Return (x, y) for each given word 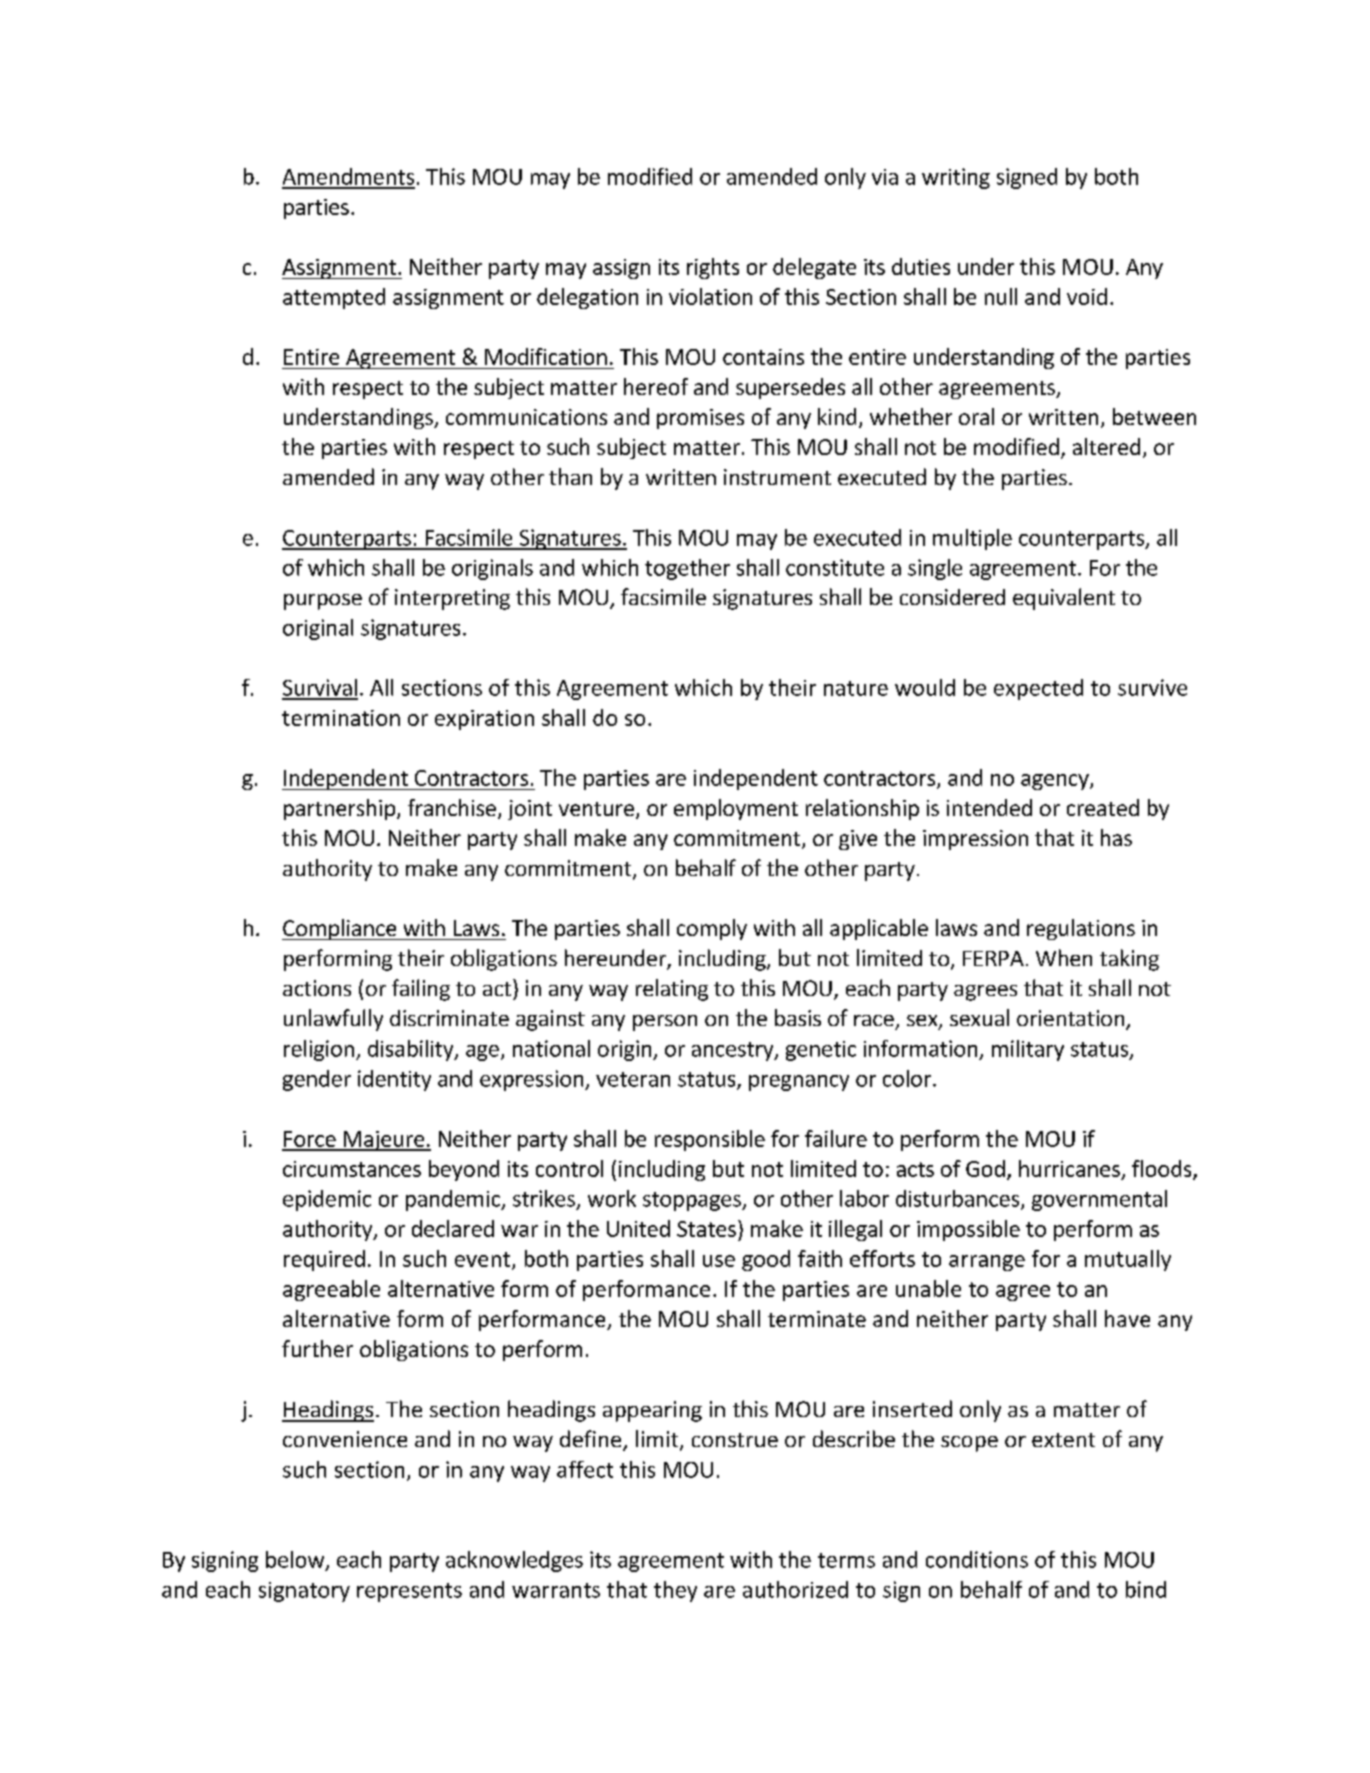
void (1087, 296)
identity (394, 1080)
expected (1038, 689)
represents (409, 1592)
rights (713, 268)
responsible (710, 1140)
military (1028, 1050)
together (687, 569)
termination (341, 718)
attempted (334, 298)
